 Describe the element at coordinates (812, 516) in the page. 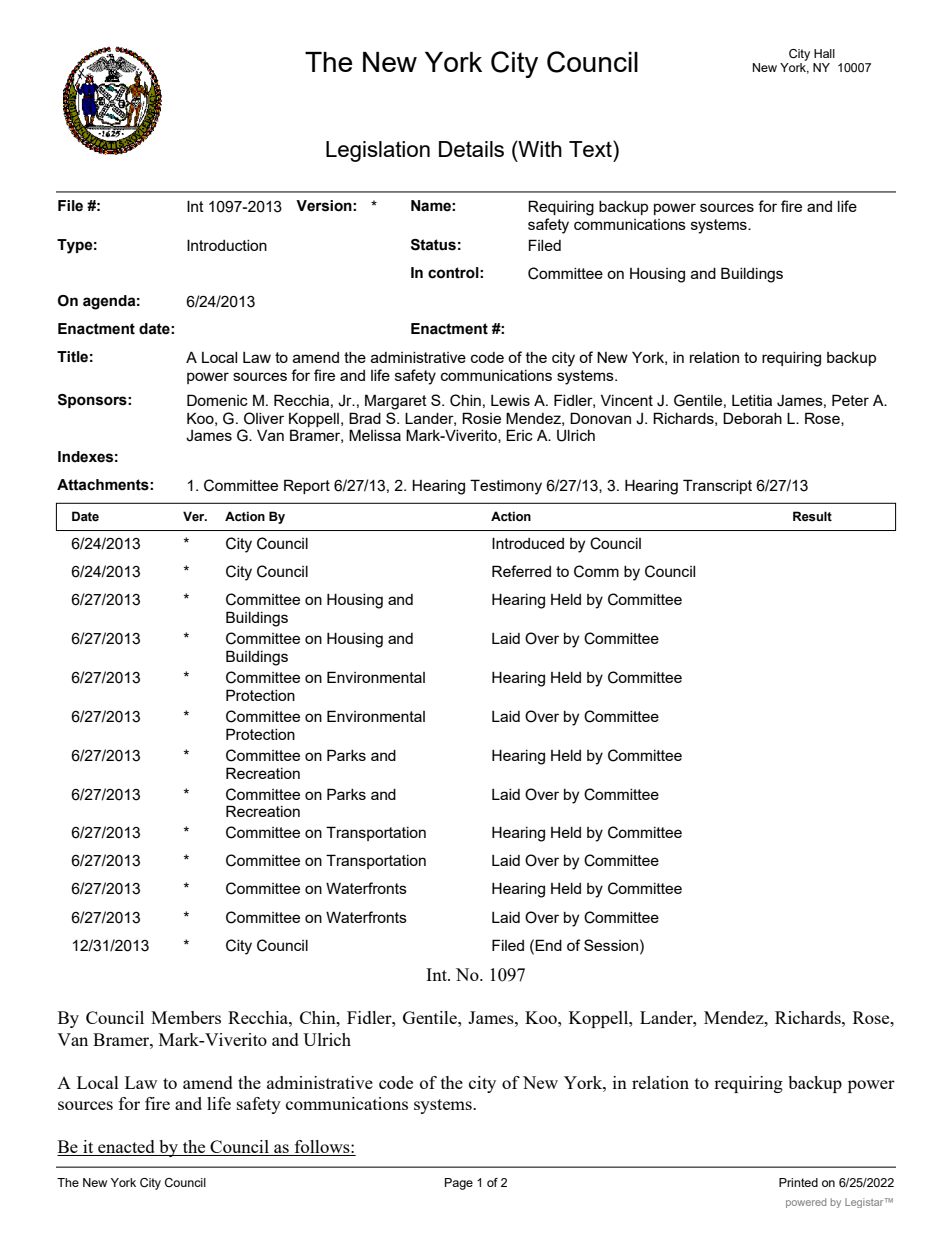

I see `Result` at that location.
